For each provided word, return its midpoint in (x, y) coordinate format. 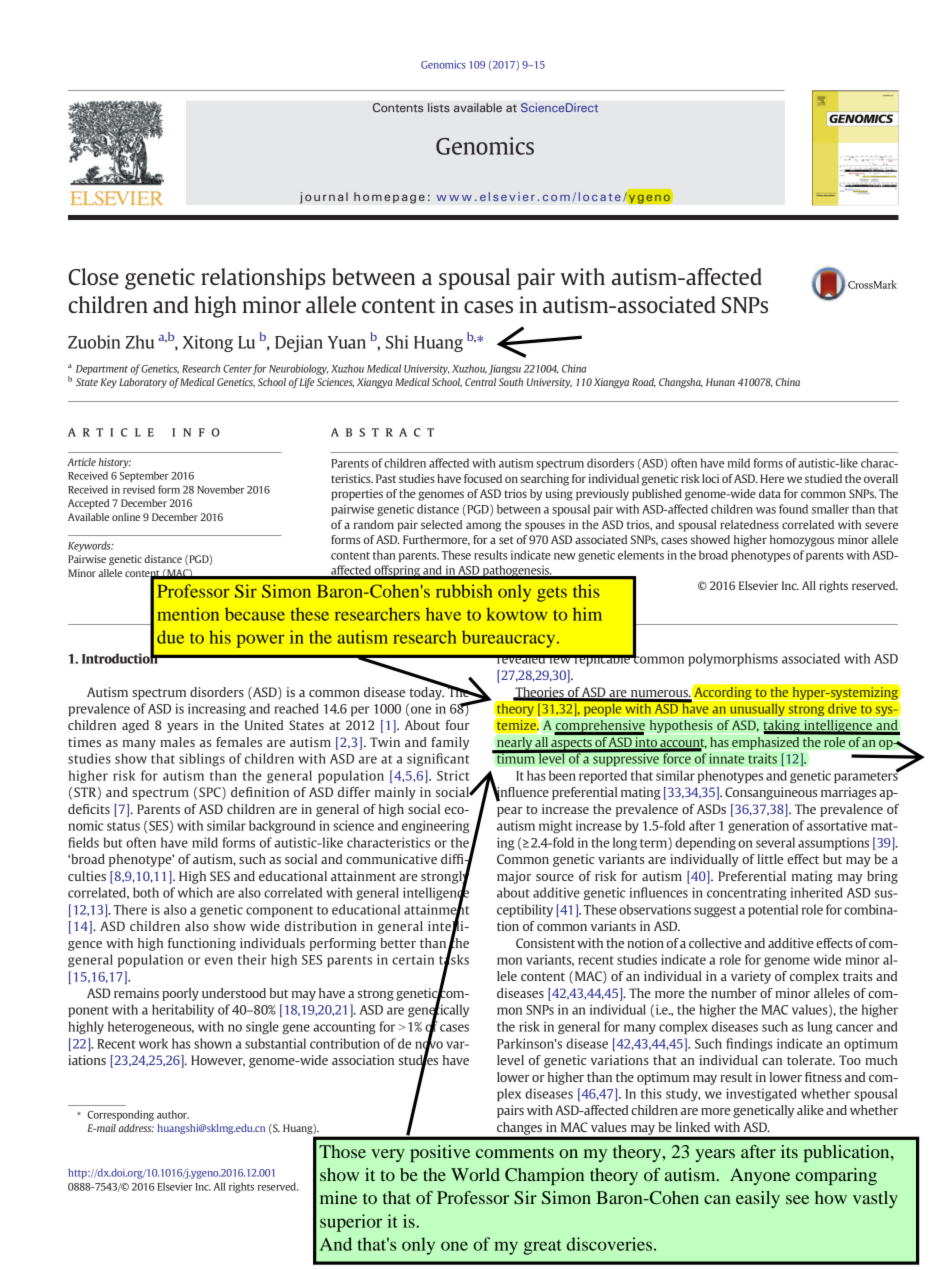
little (770, 859)
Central (480, 382)
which (195, 892)
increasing (217, 709)
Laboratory (143, 383)
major (514, 877)
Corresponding (121, 1115)
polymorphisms (733, 659)
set (506, 540)
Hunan (720, 382)
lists (439, 107)
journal (324, 198)
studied (823, 478)
